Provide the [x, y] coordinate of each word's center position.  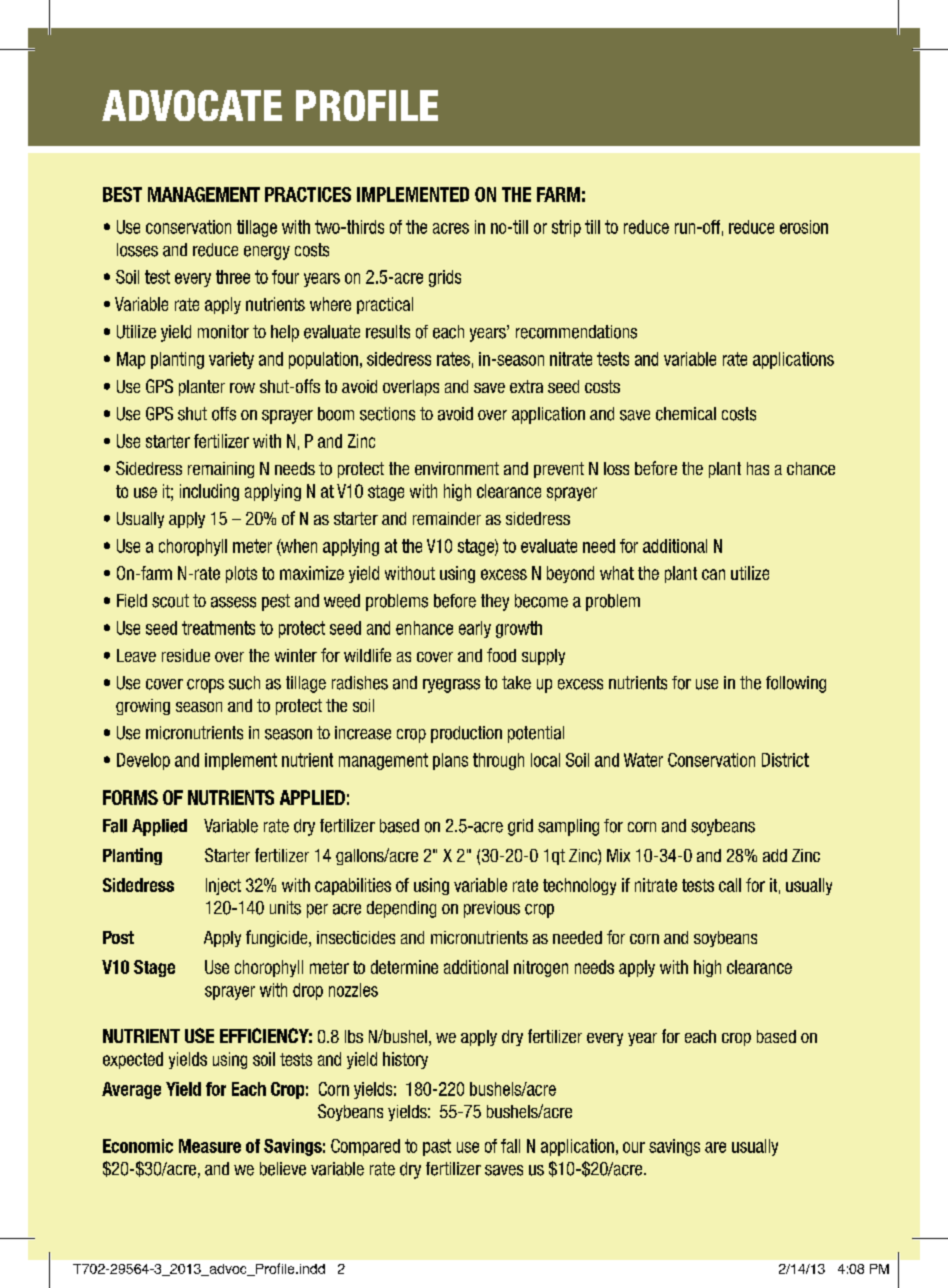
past [437, 1147]
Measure [210, 1146]
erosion [804, 227]
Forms [130, 797]
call [730, 885]
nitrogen [541, 968]
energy [267, 253]
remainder [447, 518]
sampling [568, 827]
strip [566, 228]
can [713, 574]
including [209, 492]
